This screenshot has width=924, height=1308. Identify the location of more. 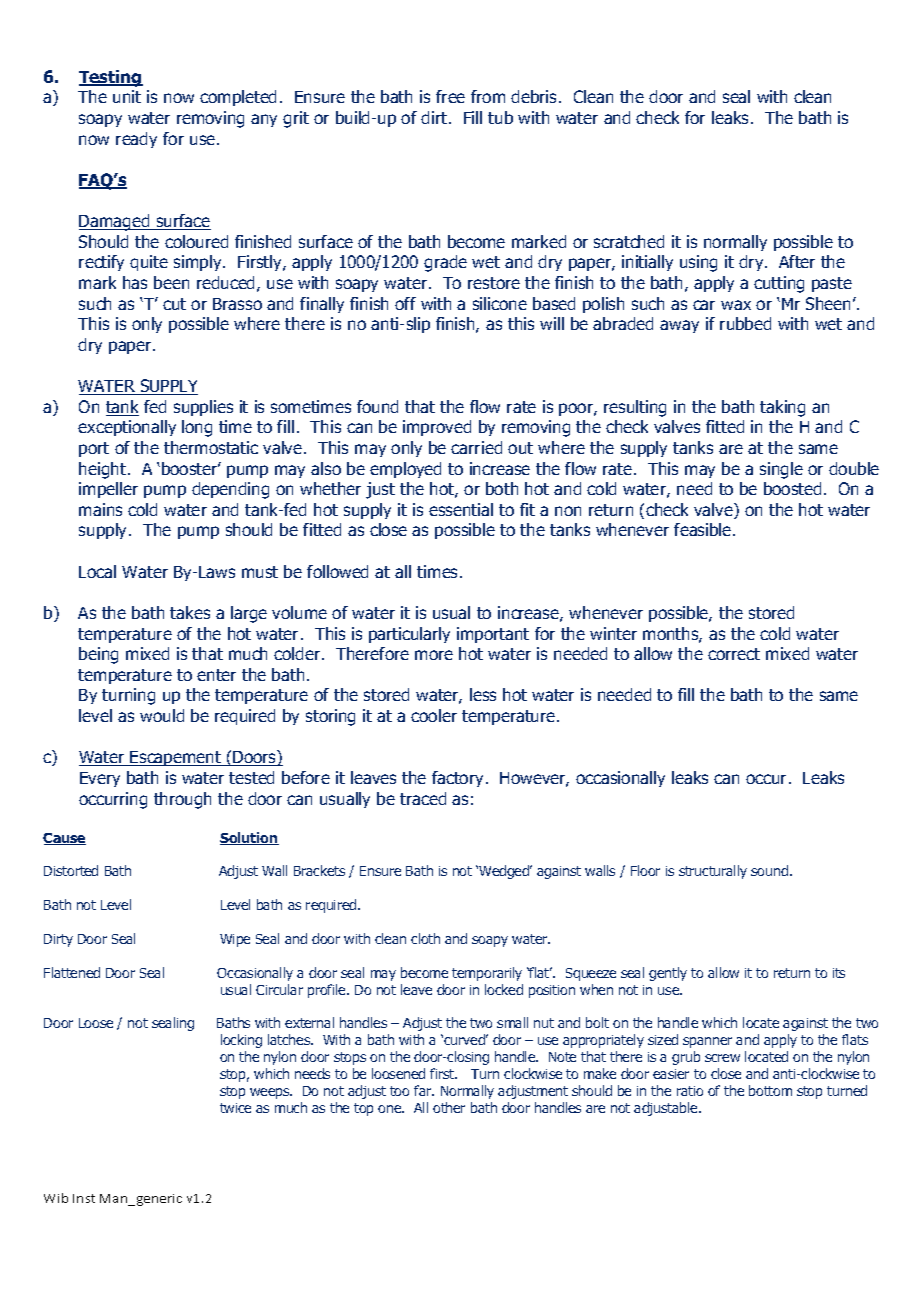
(434, 655).
